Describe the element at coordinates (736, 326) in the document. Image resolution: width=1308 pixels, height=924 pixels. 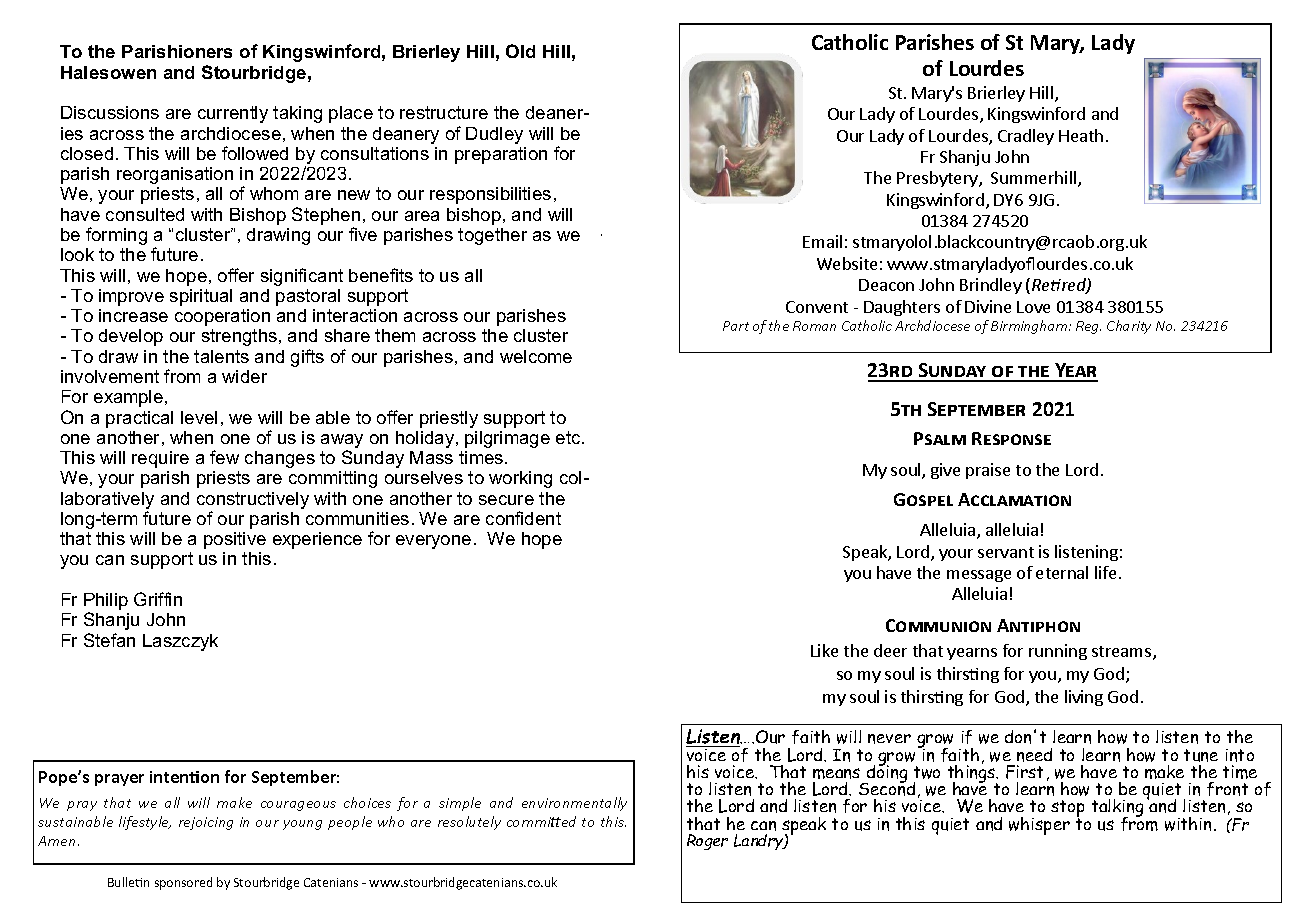
I see `Part` at that location.
